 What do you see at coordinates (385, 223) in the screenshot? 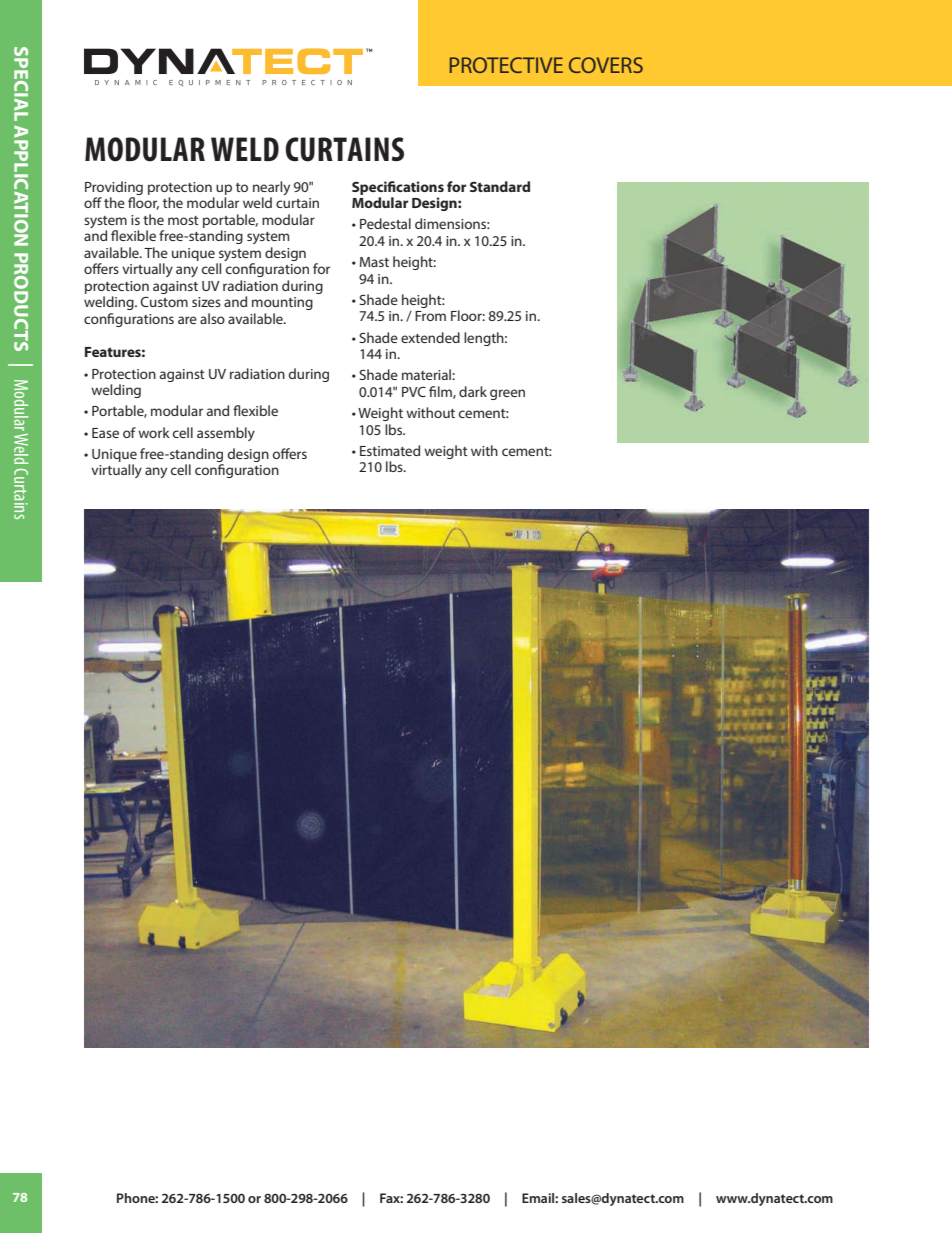
I see `Pedestal` at bounding box center [385, 223].
